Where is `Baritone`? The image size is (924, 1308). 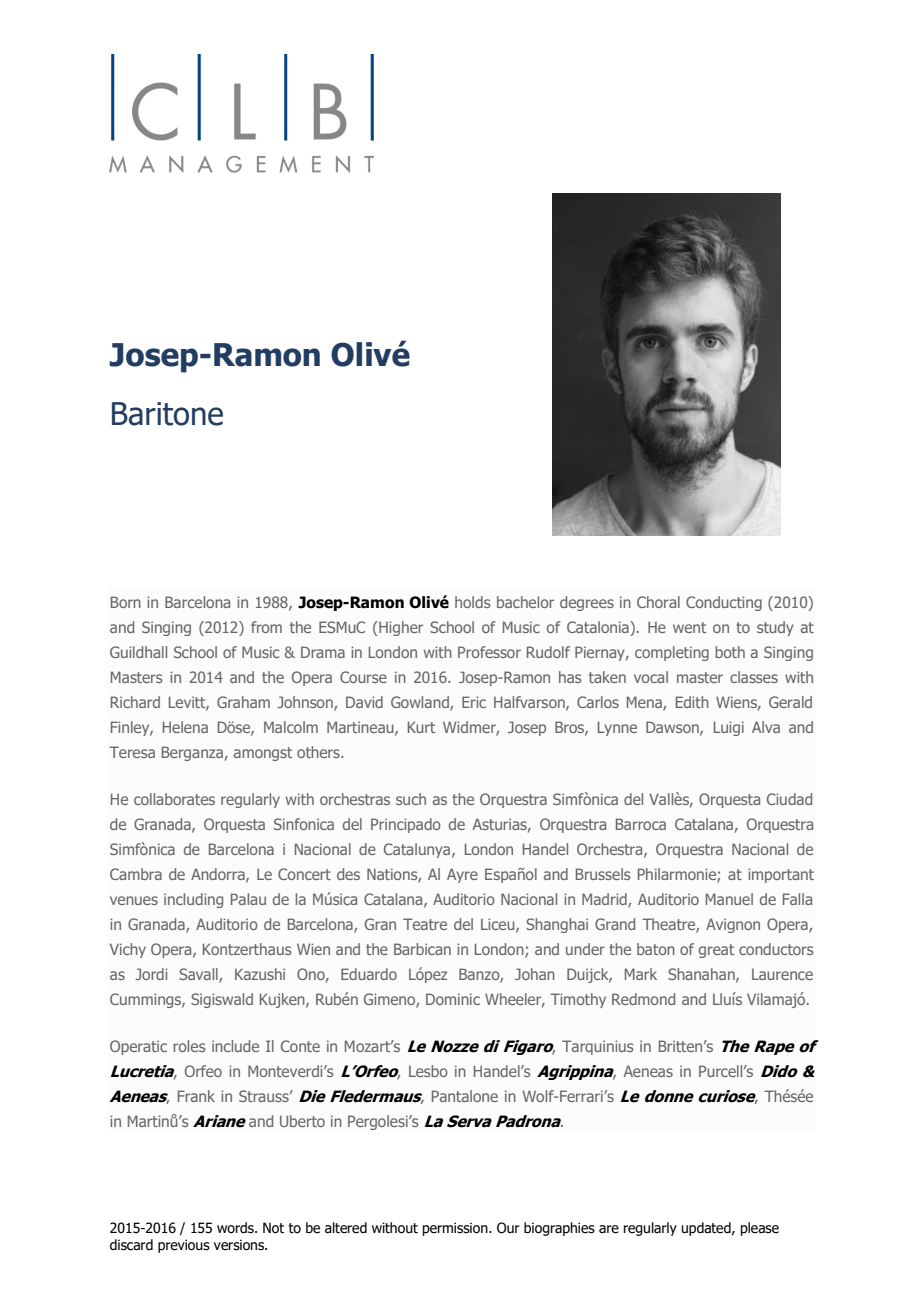 Baritone is located at coordinates (167, 414).
